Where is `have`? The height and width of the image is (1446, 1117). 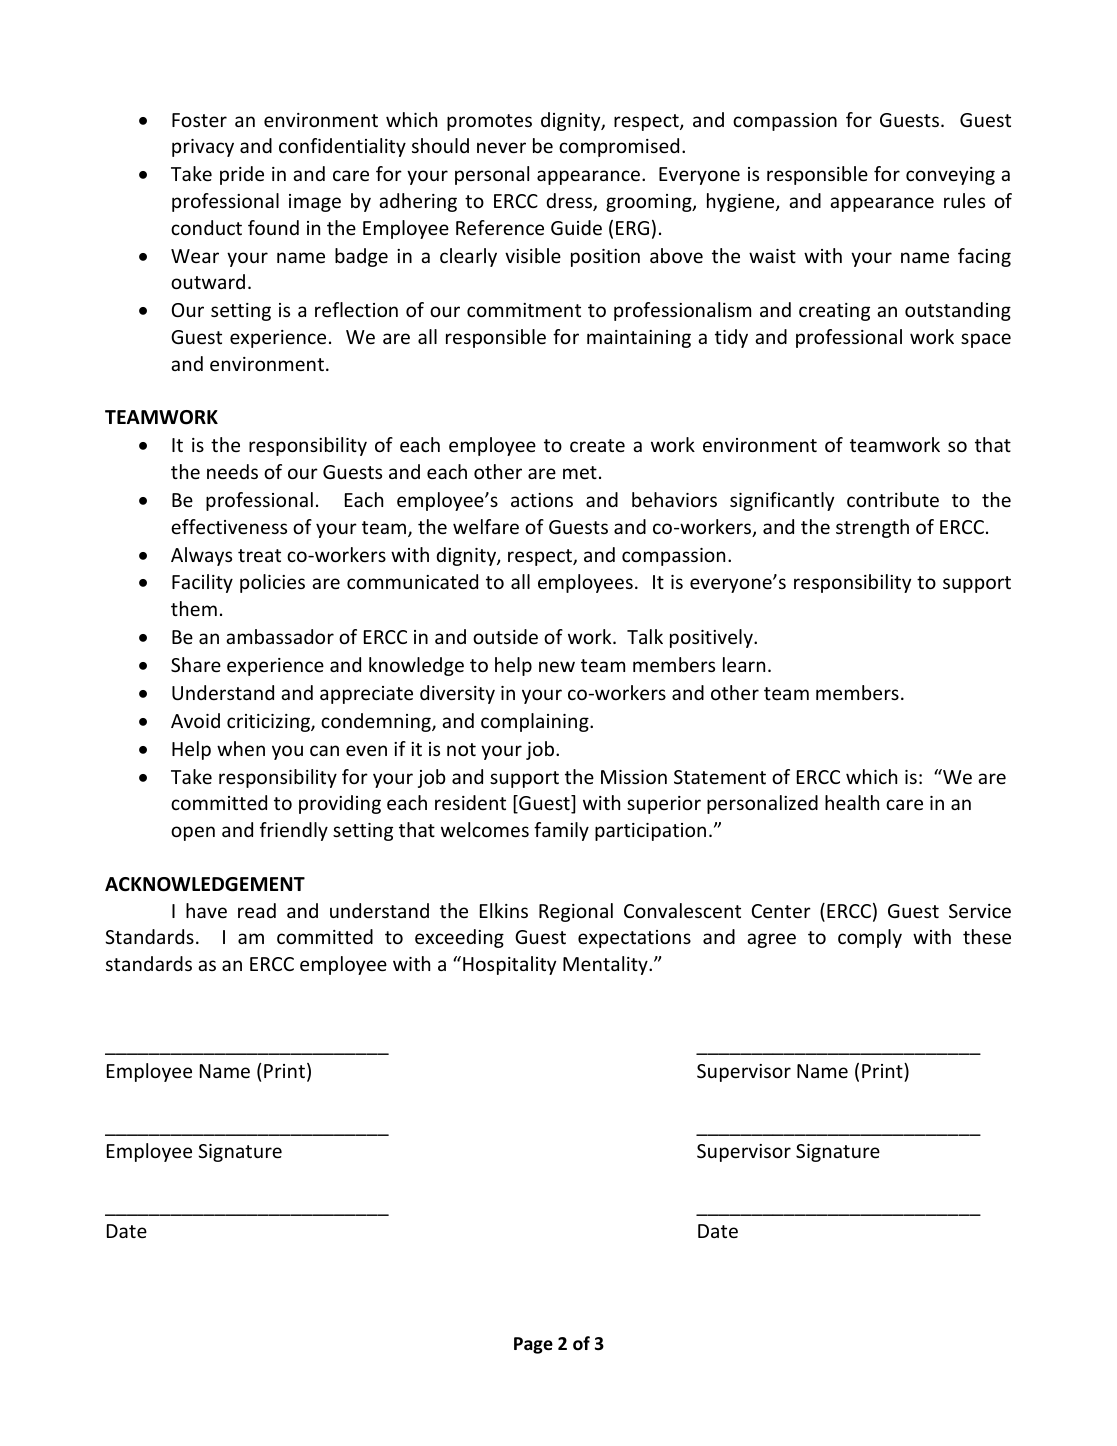
have is located at coordinates (206, 910).
